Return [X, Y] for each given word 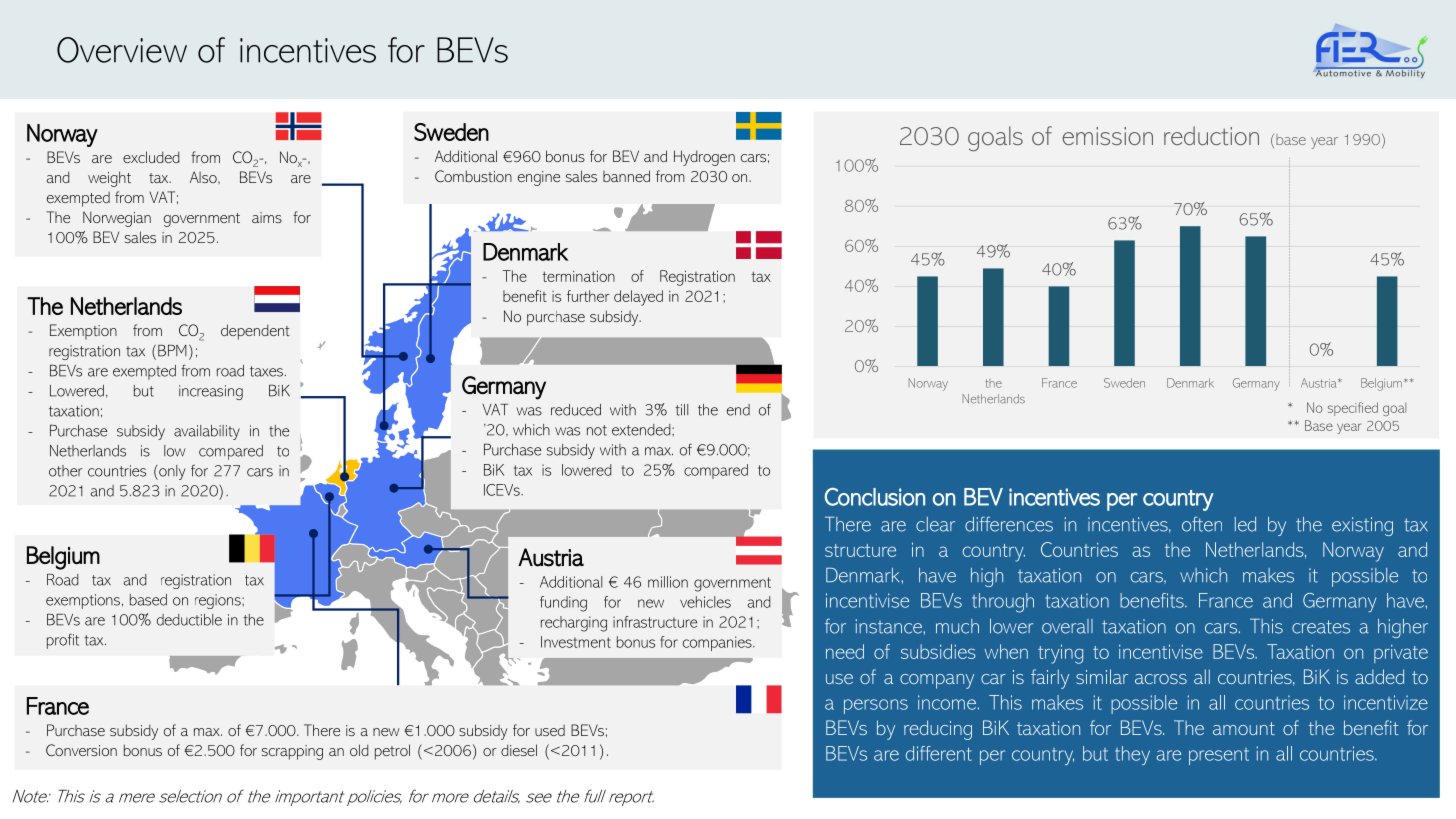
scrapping [292, 752]
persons [876, 706]
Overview [122, 50]
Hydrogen [704, 158]
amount [1244, 728]
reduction [1211, 135]
